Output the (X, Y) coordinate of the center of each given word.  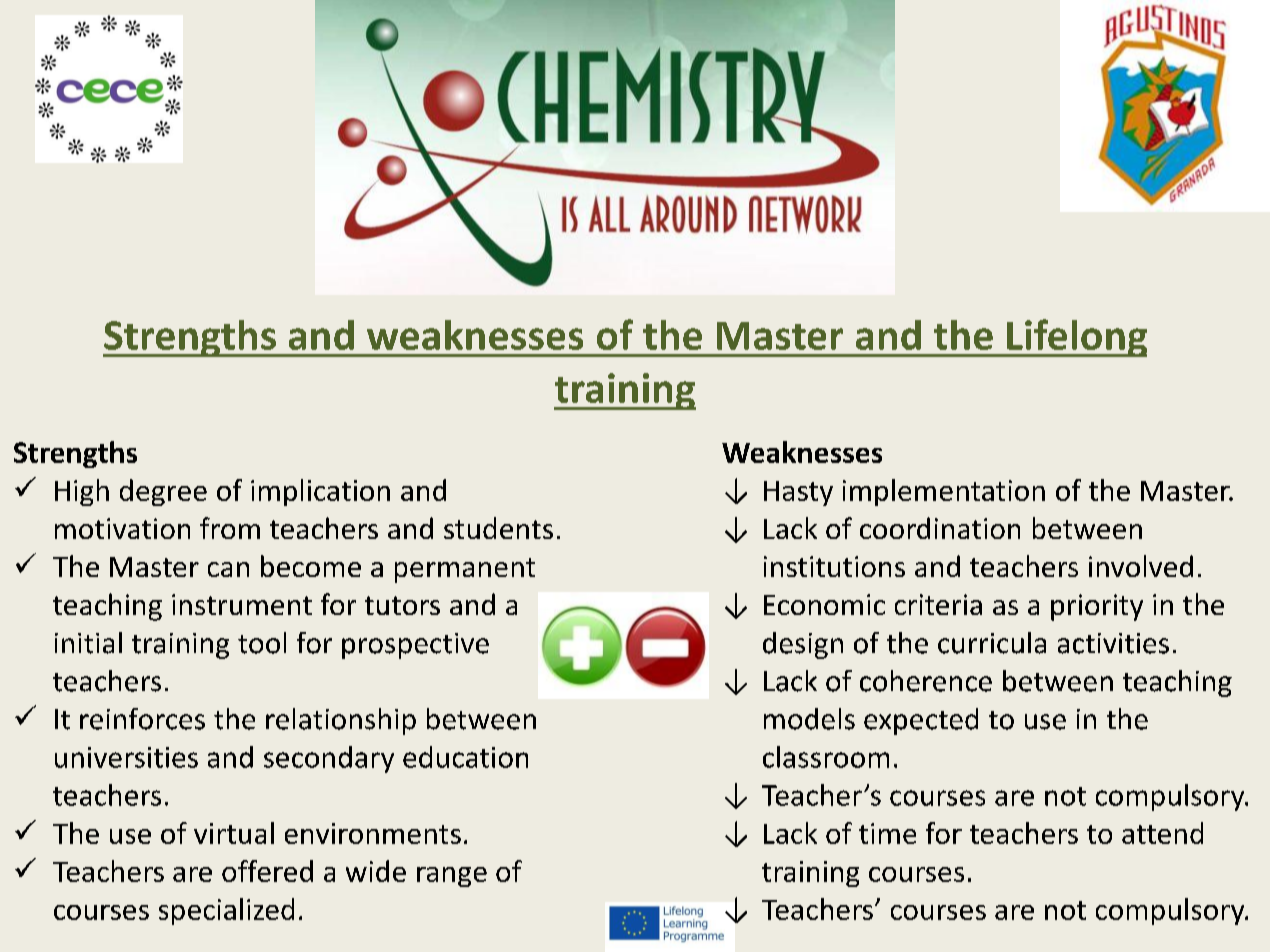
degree (163, 492)
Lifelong (1076, 338)
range (452, 877)
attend (1162, 833)
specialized (226, 911)
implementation (944, 492)
